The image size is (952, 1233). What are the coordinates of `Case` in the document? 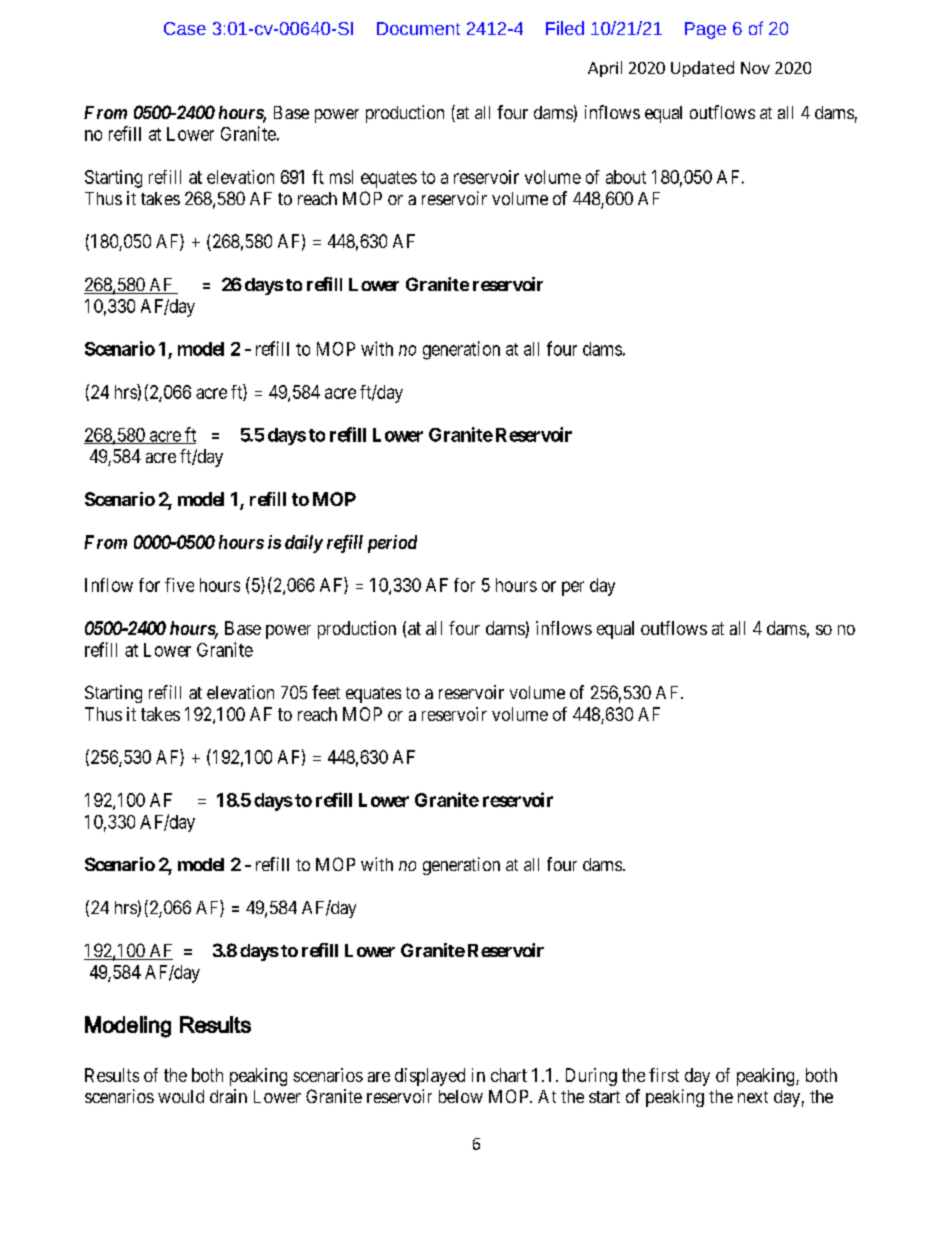 It's located at (185, 28).
